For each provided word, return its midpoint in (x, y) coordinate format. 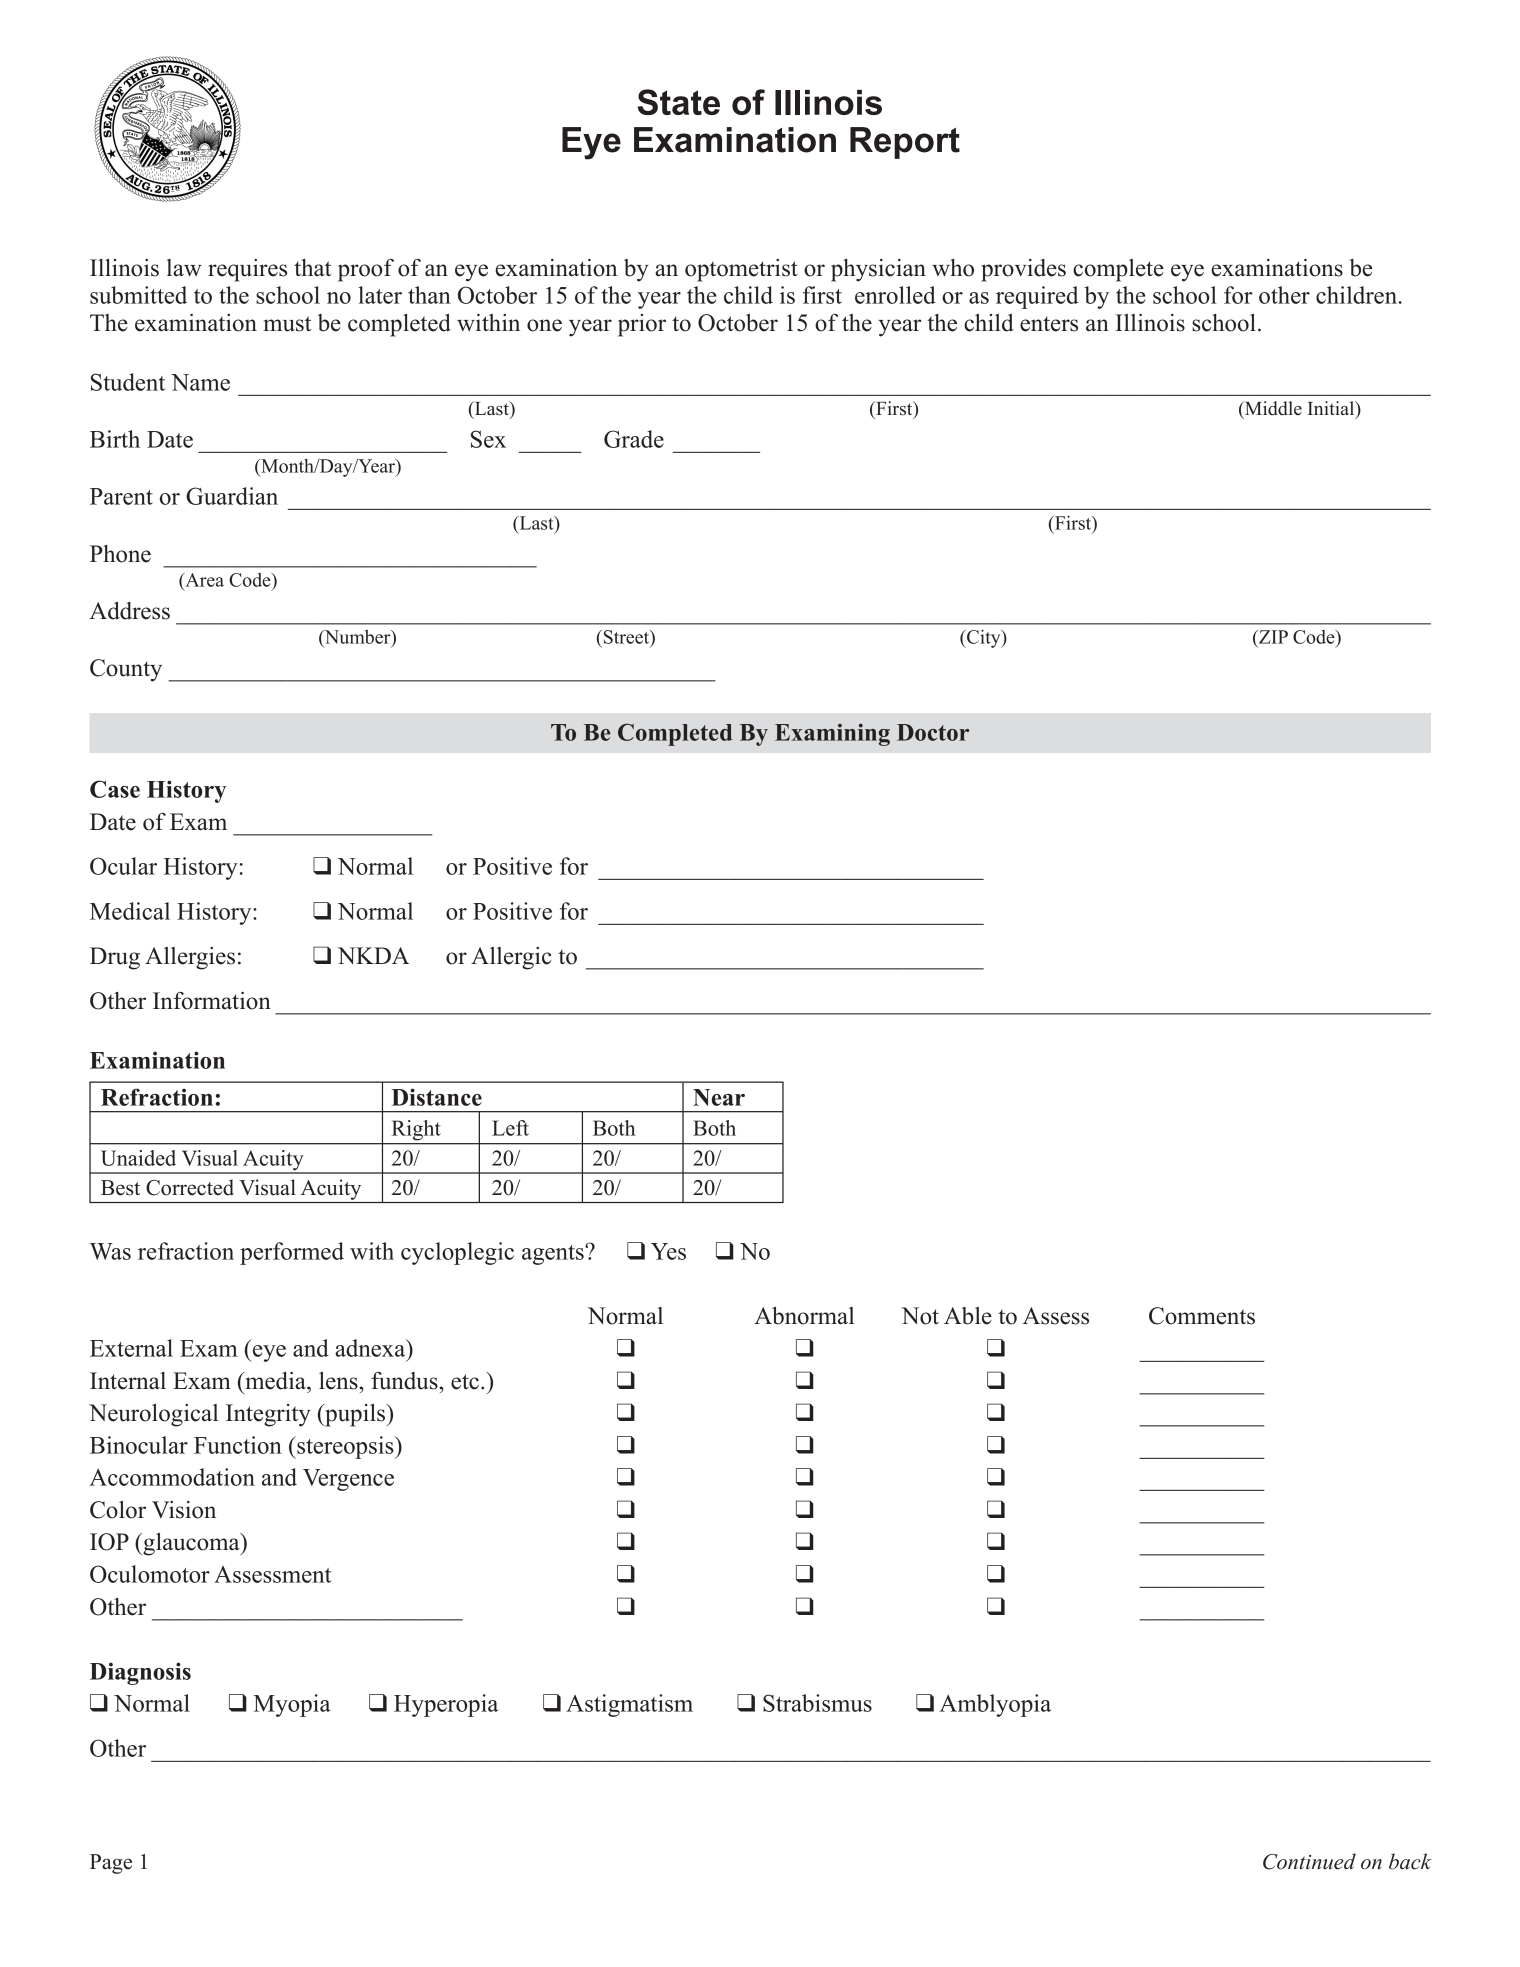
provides (1023, 270)
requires (247, 270)
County (126, 670)
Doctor (933, 732)
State (678, 102)
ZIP (1272, 637)
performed (292, 1253)
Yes (668, 1251)
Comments (1202, 1316)
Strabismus (817, 1703)
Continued (1309, 1861)
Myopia (292, 1705)
